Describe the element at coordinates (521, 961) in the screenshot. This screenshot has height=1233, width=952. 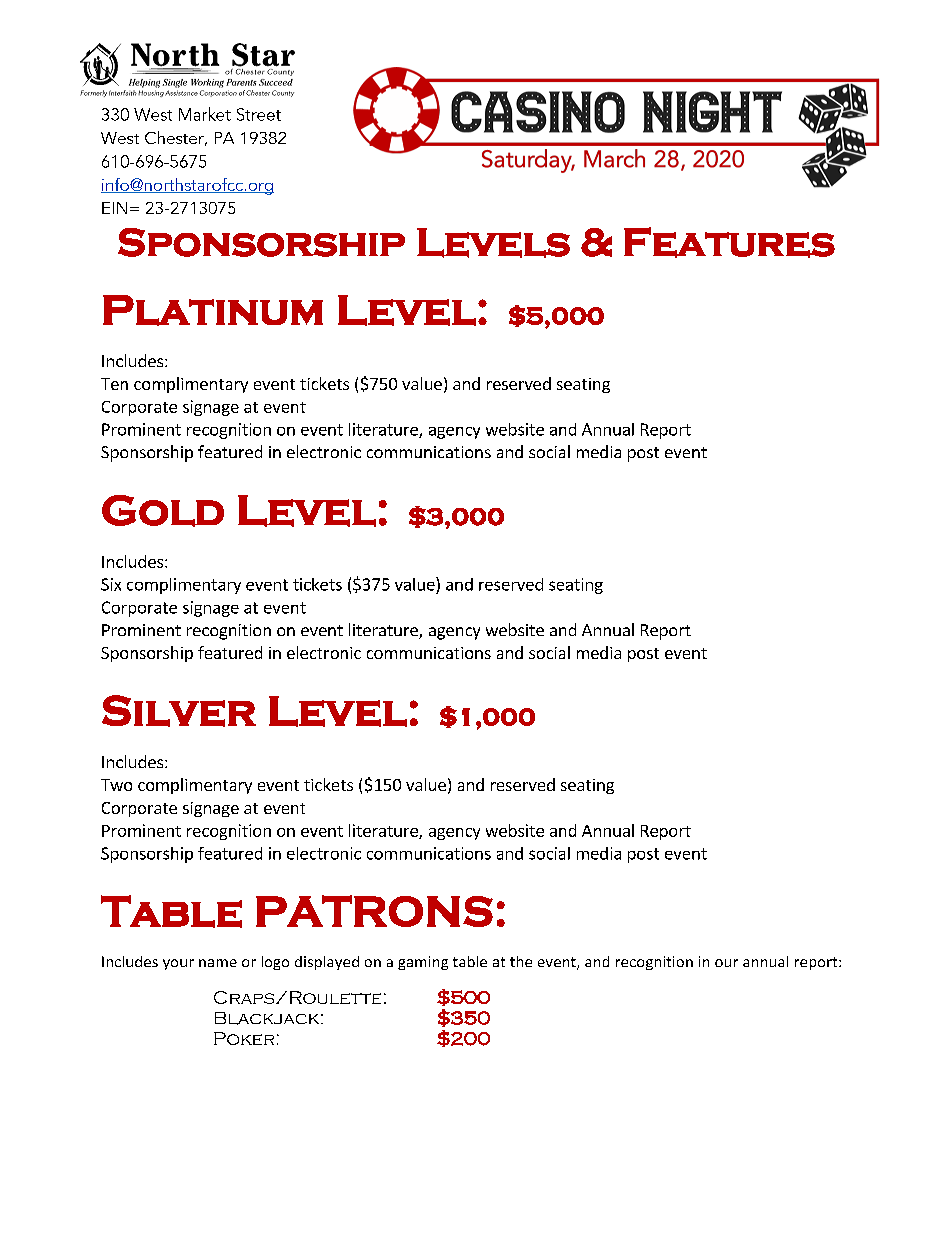
I see `the` at that location.
